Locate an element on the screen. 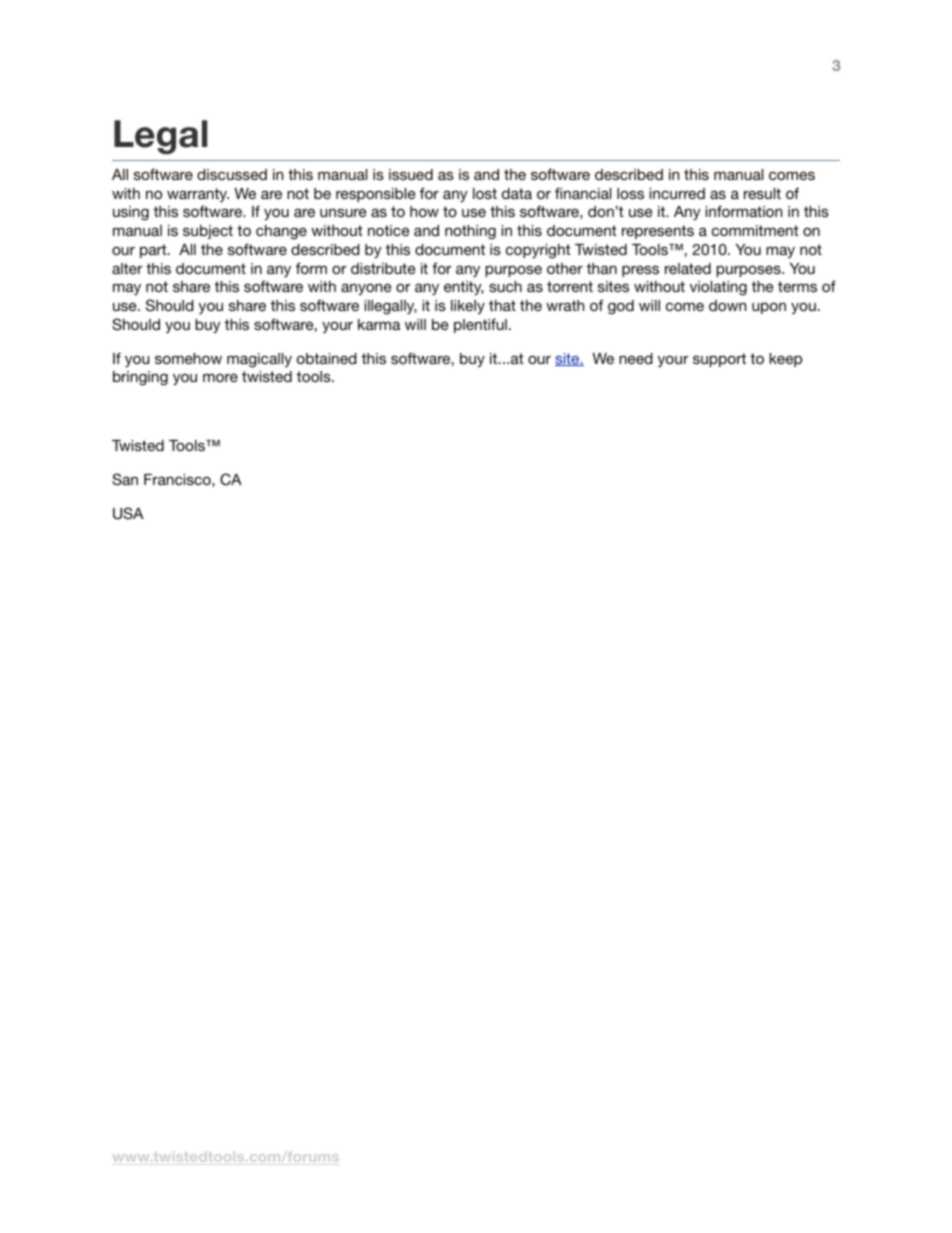 The image size is (952, 1233). incurred is located at coordinates (677, 193).
